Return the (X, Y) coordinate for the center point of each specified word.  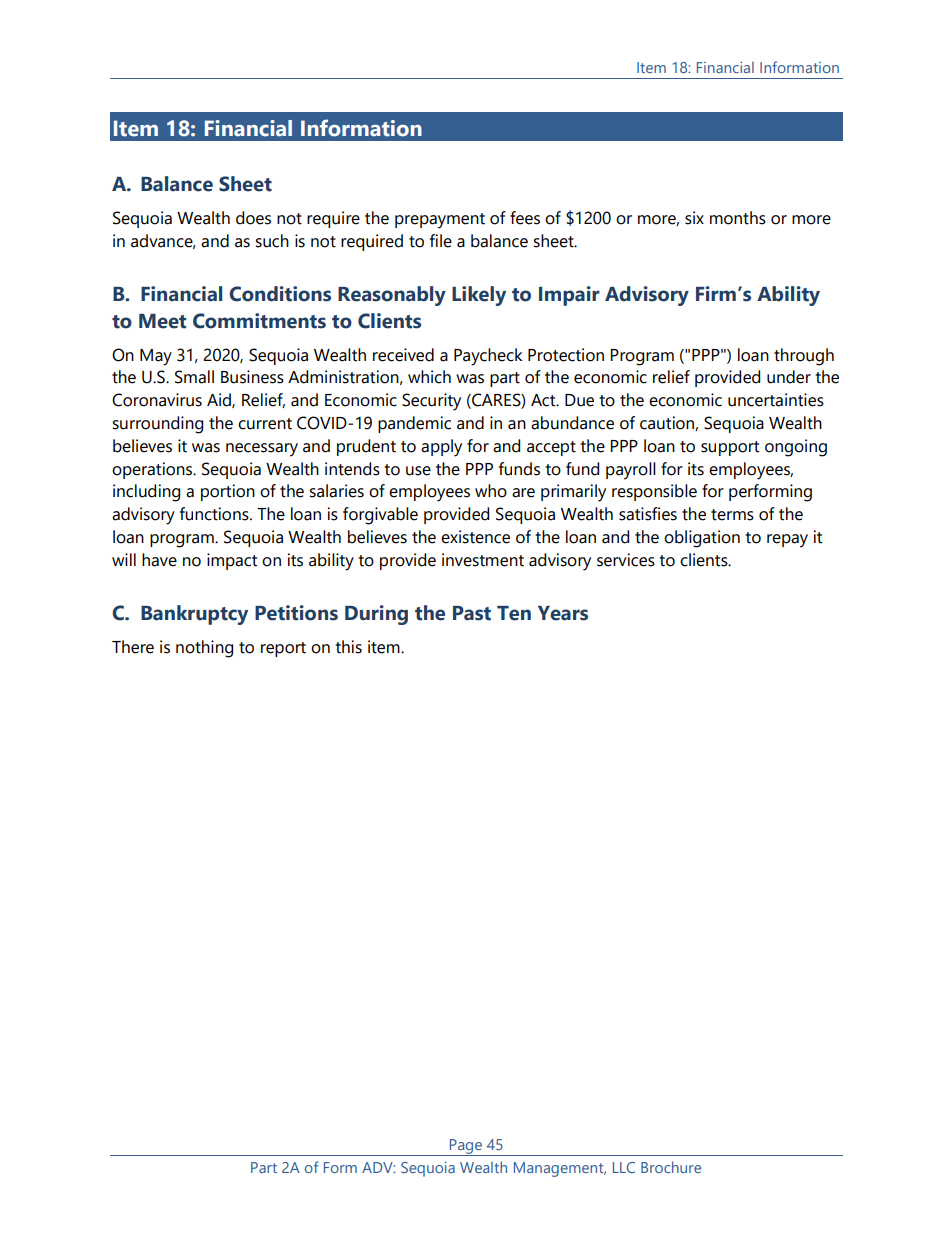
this (348, 647)
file (441, 241)
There (133, 647)
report (283, 649)
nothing (204, 649)
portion (228, 492)
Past (472, 613)
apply (441, 448)
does (253, 218)
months (738, 218)
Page (466, 1147)
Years (563, 613)
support (730, 448)
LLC (624, 1167)
